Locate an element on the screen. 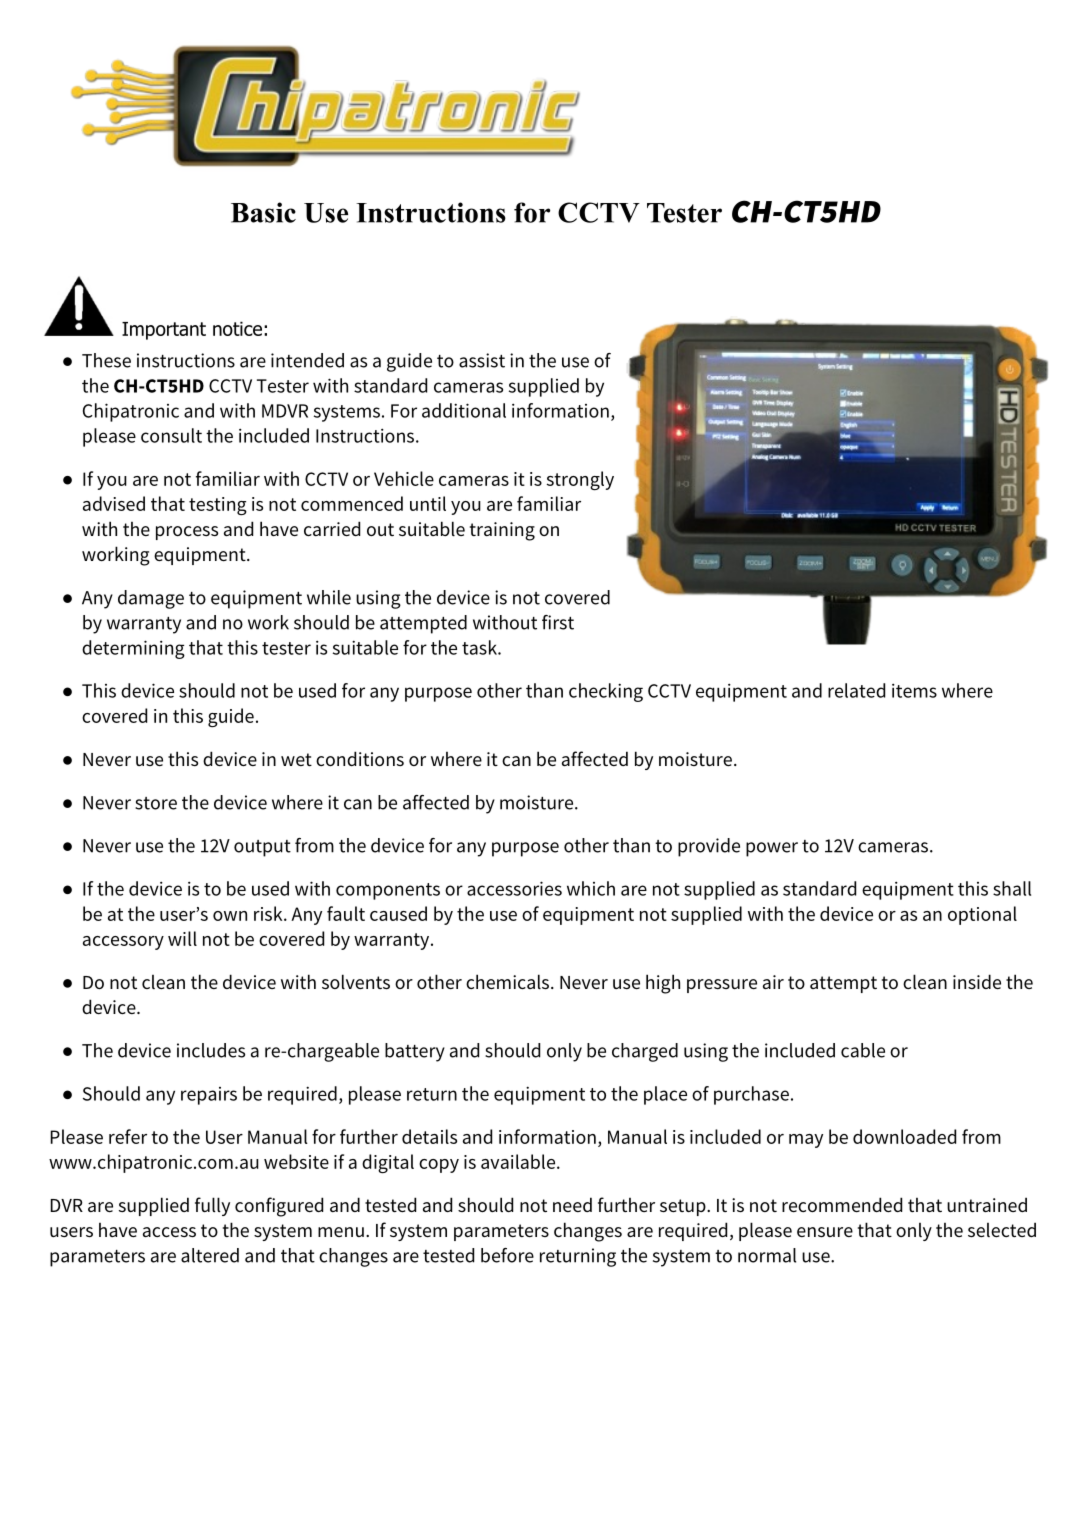 Image resolution: width=1081 pixels, height=1528 pixels. training is located at coordinates (502, 531).
